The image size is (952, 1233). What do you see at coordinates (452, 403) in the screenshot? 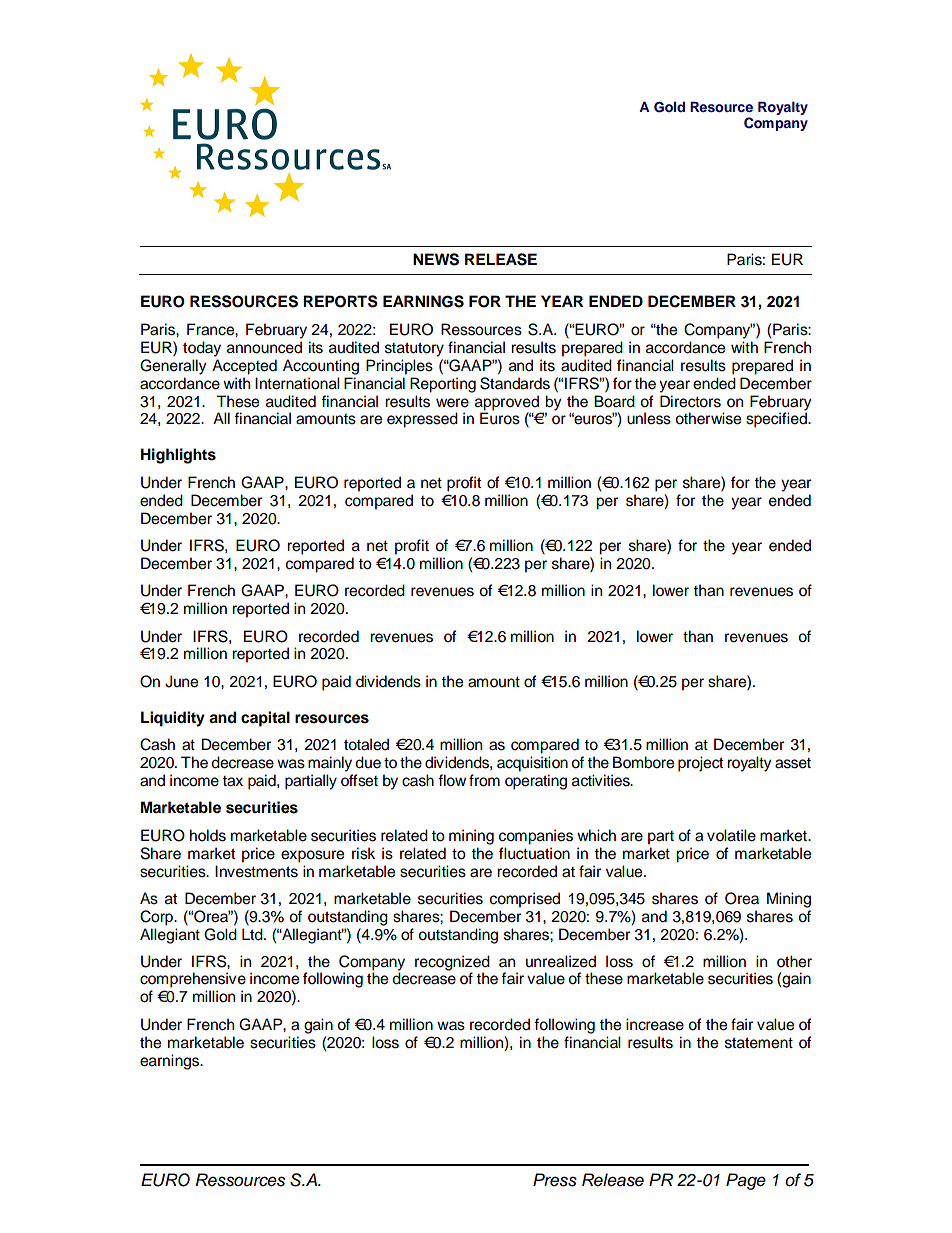
I see `were` at bounding box center [452, 403].
